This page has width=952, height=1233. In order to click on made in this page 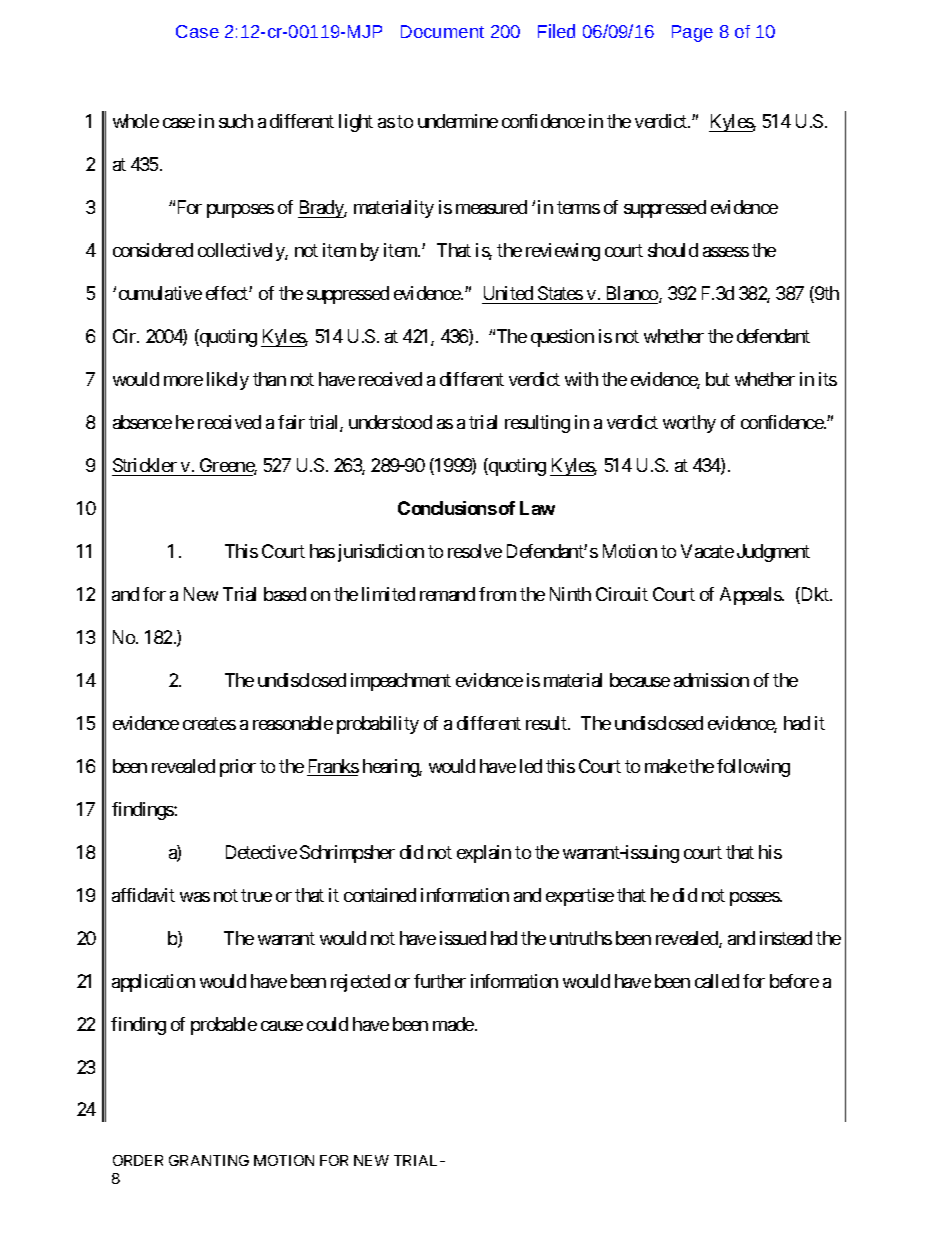, I will do `click(453, 1024)`.
